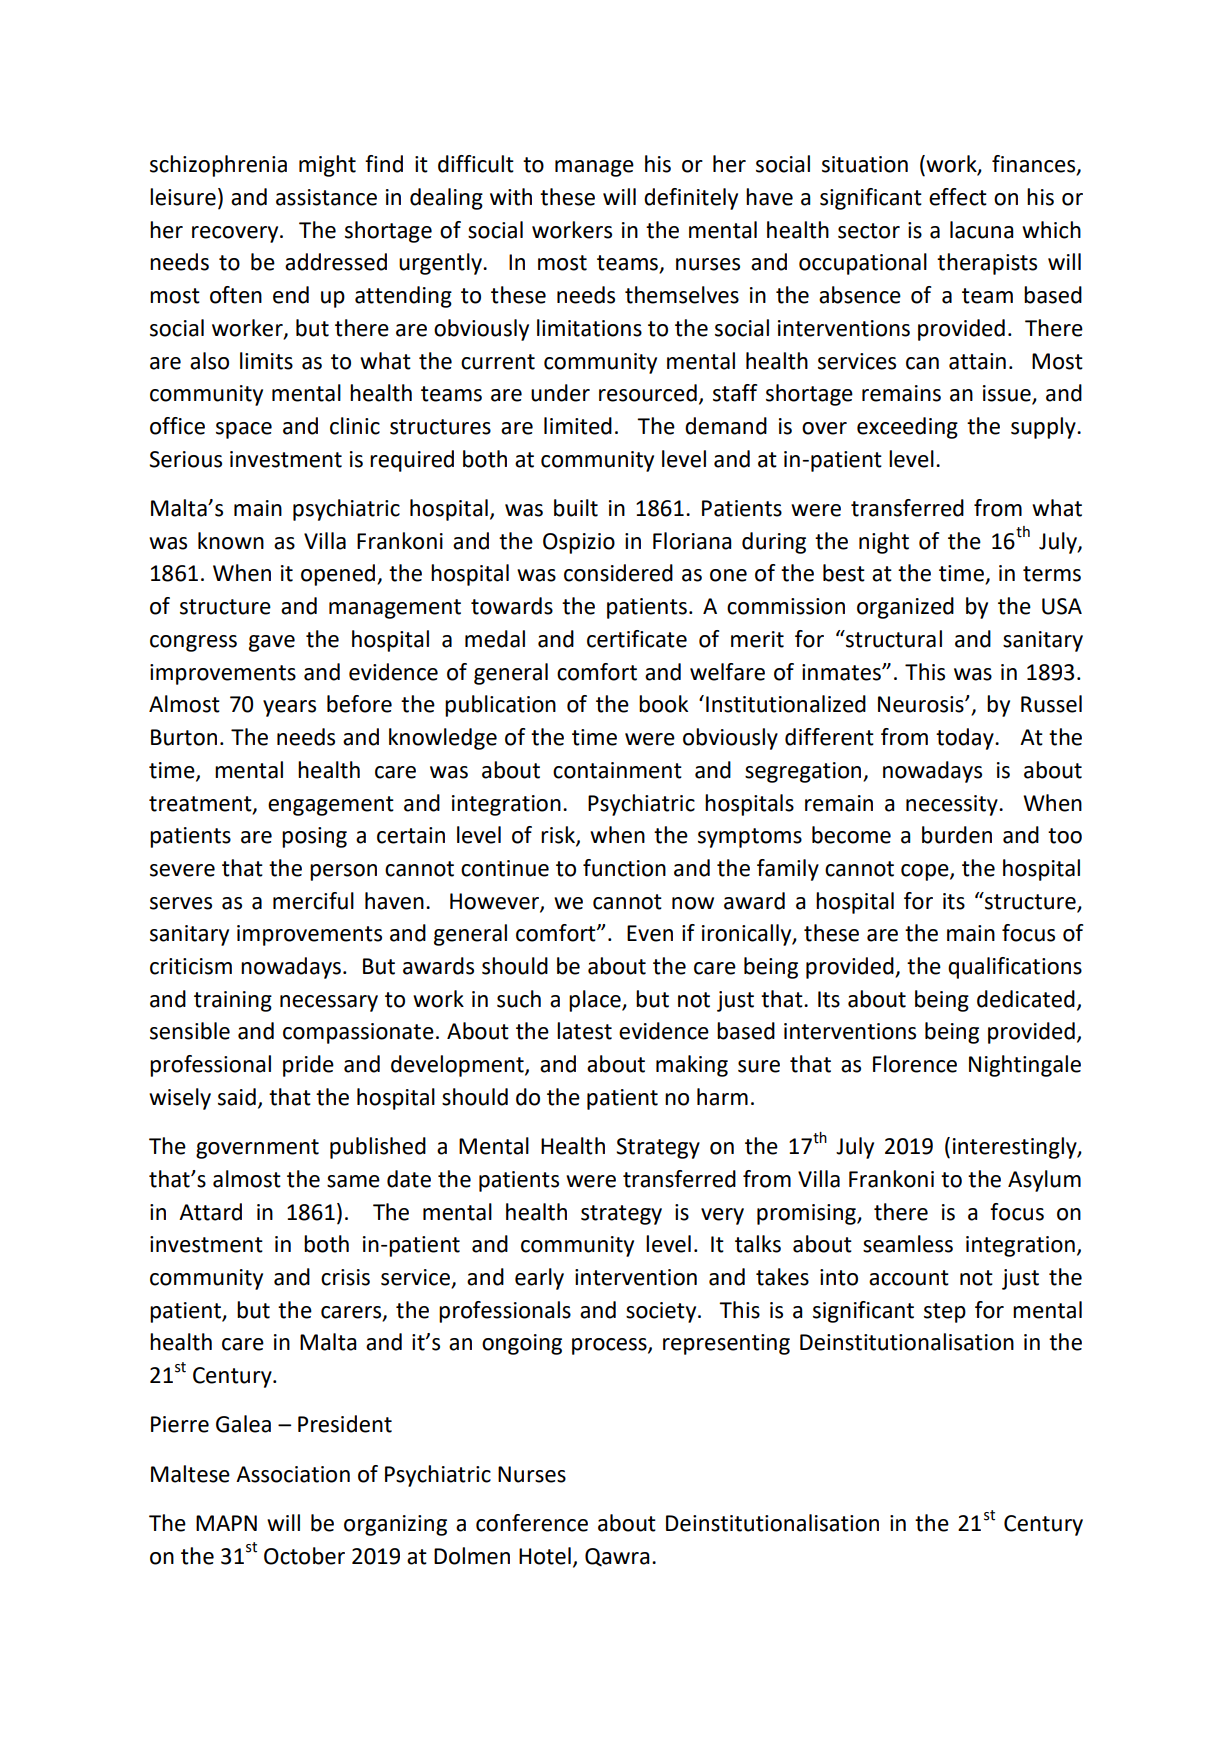  What do you see at coordinates (957, 835) in the page?
I see `burden` at bounding box center [957, 835].
